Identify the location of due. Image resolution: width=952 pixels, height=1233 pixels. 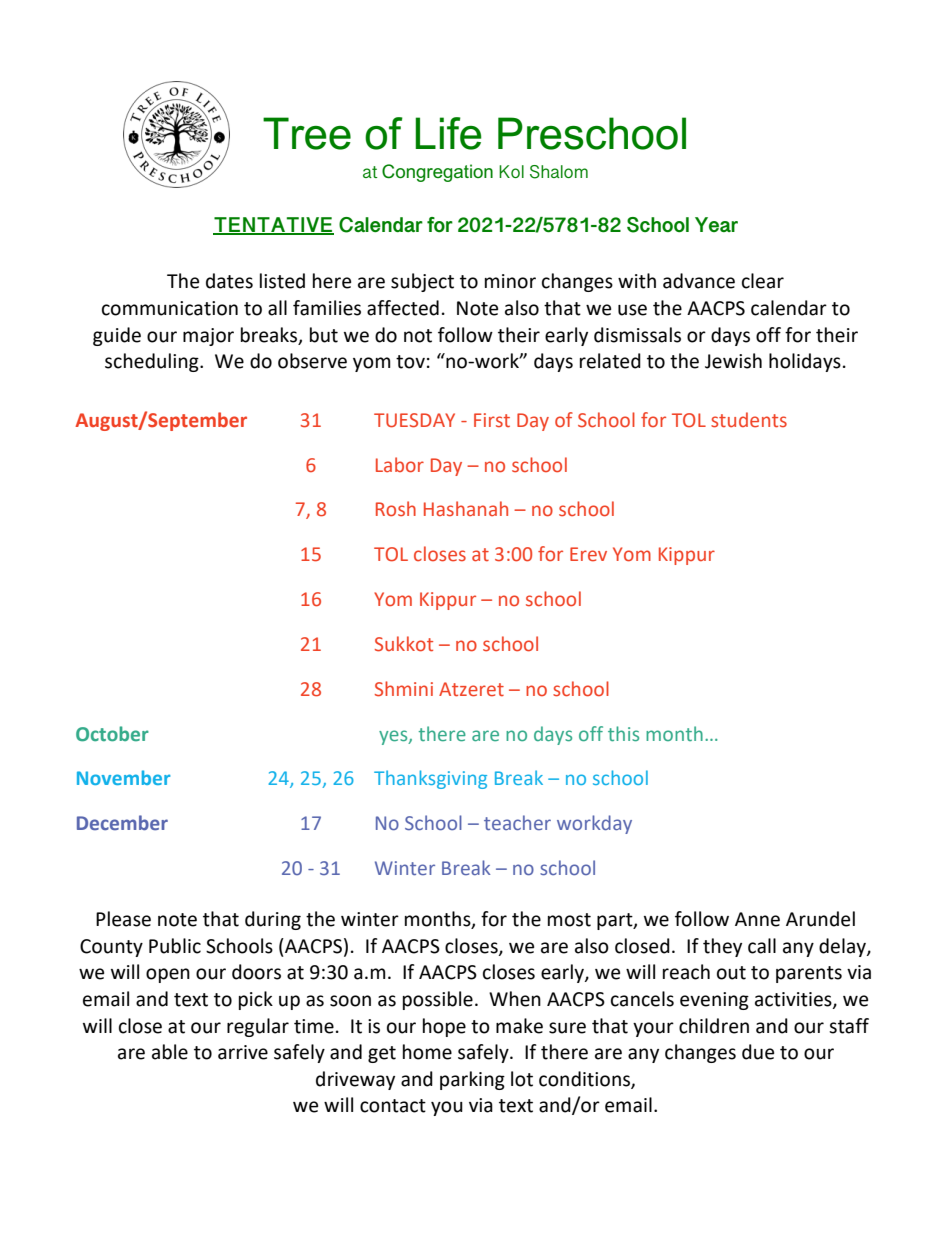
(758, 1052).
